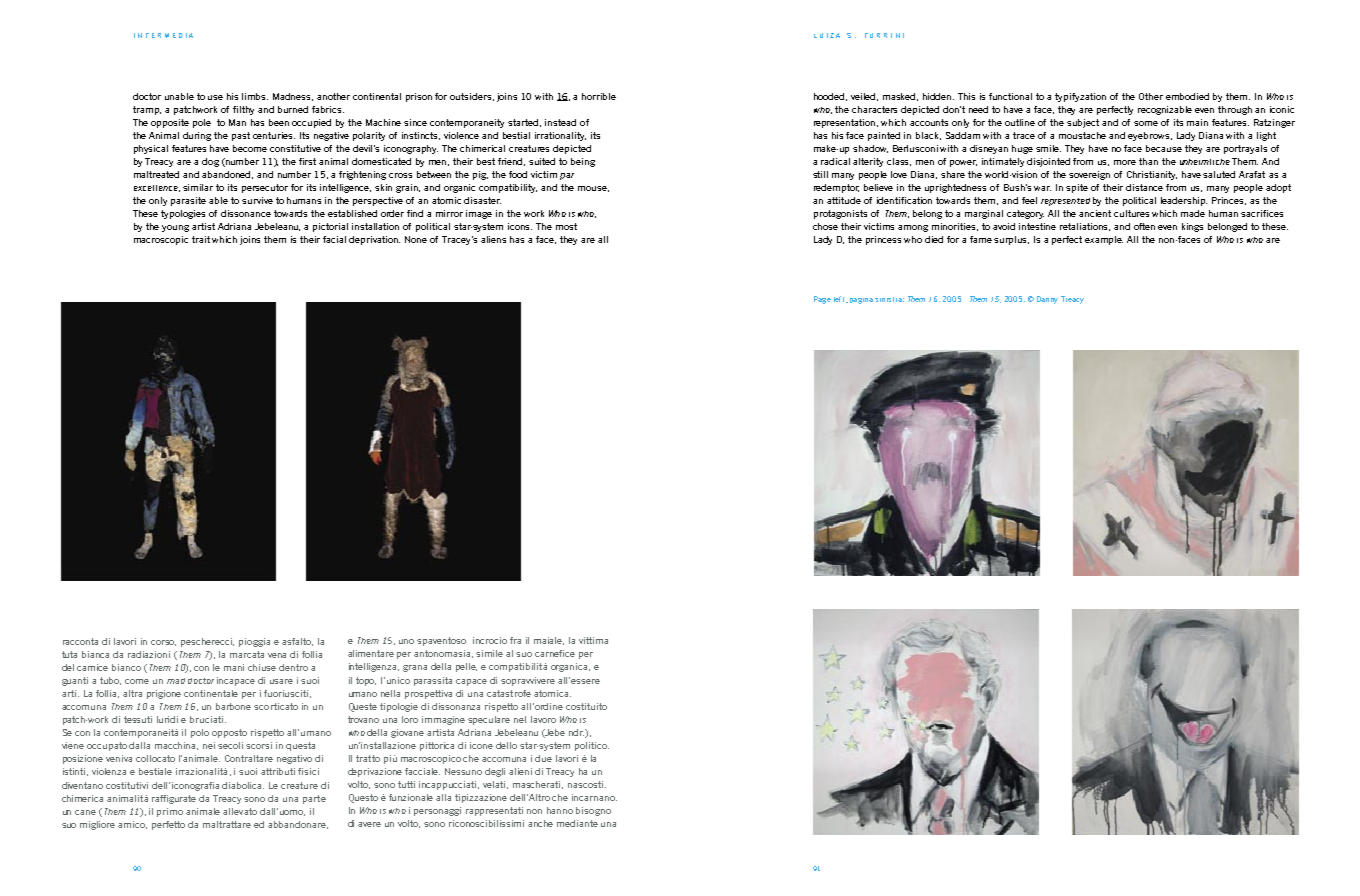  What do you see at coordinates (170, 812) in the screenshot?
I see `primo` at bounding box center [170, 812].
